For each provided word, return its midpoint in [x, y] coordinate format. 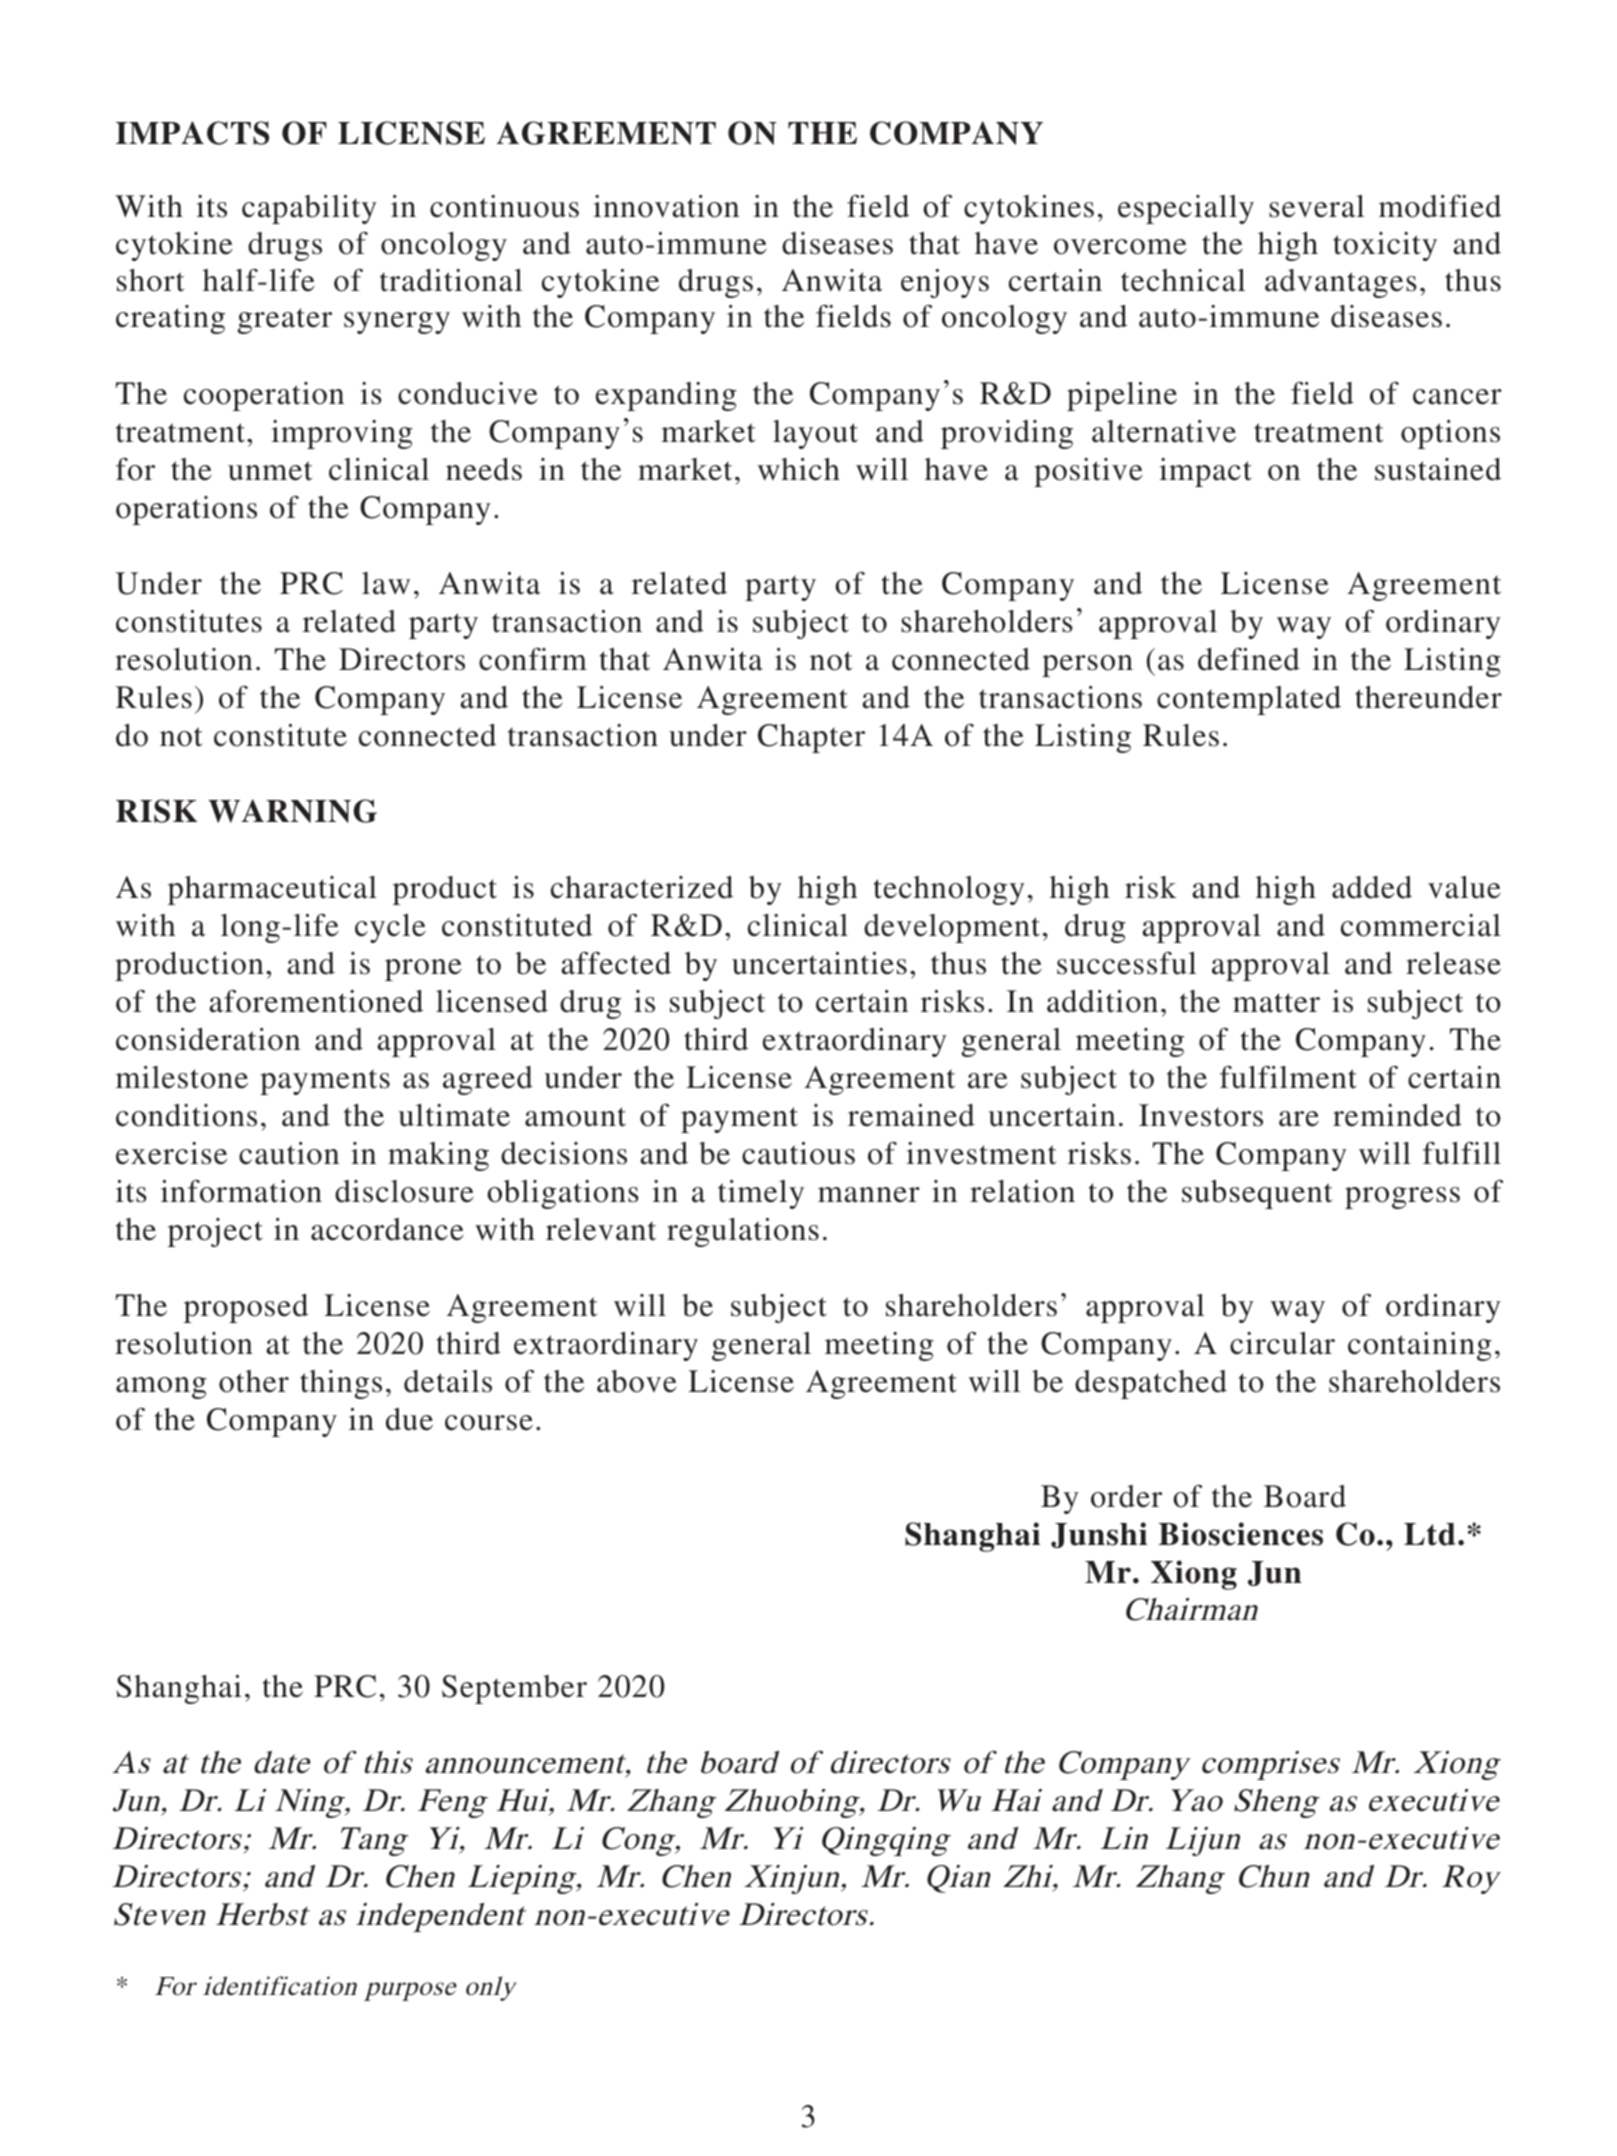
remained [911, 1115]
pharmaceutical [272, 890]
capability [309, 209]
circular [1282, 1343]
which [799, 469]
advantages [1341, 283]
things [341, 1384]
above [637, 1381]
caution [289, 1153]
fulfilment [1288, 1077]
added [1372, 887]
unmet [270, 471]
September [514, 1689]
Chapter [811, 738]
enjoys [945, 283]
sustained [1438, 469]
